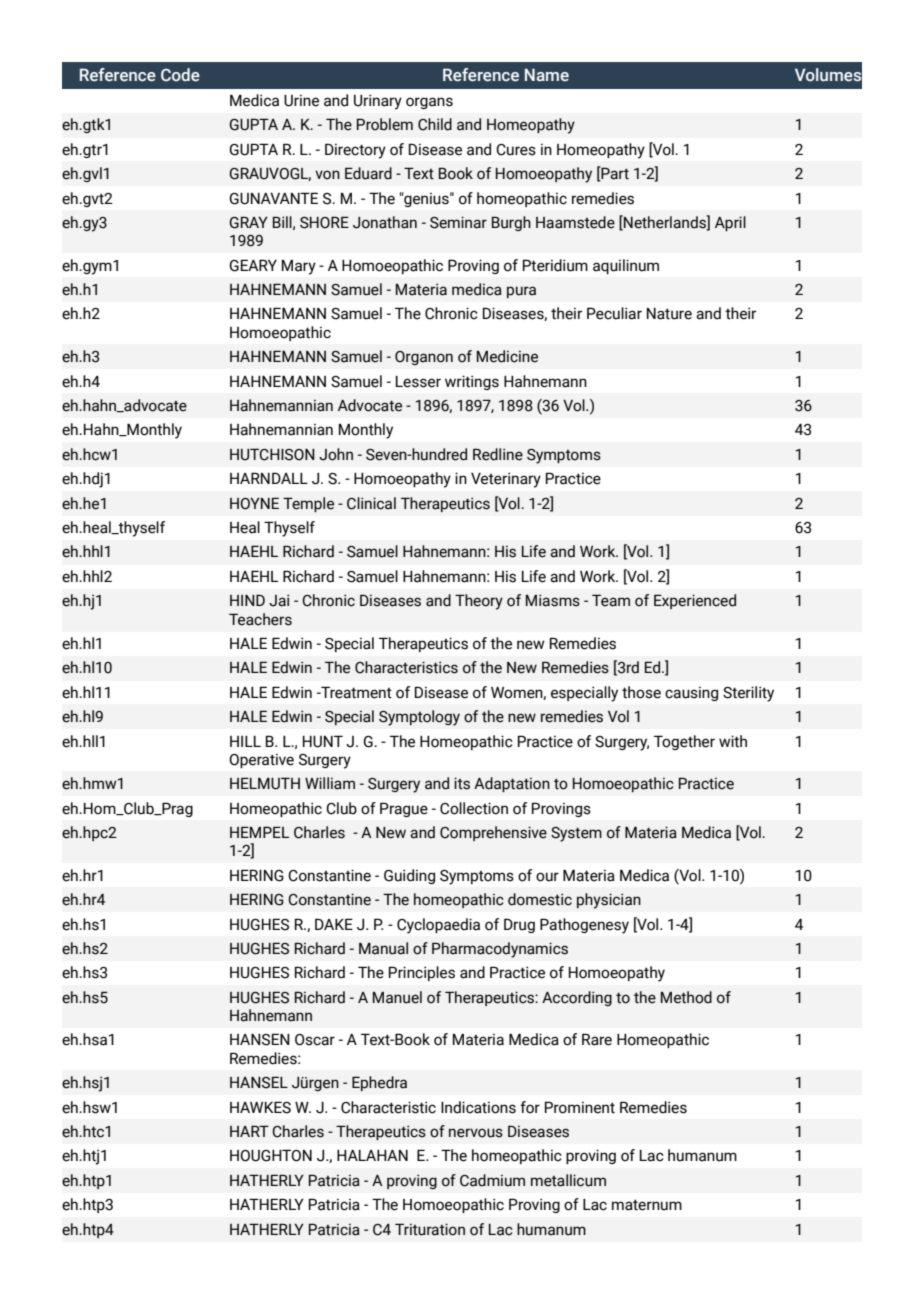 The width and height of the screenshot is (924, 1308). I want to click on Prominent, so click(580, 1107).
